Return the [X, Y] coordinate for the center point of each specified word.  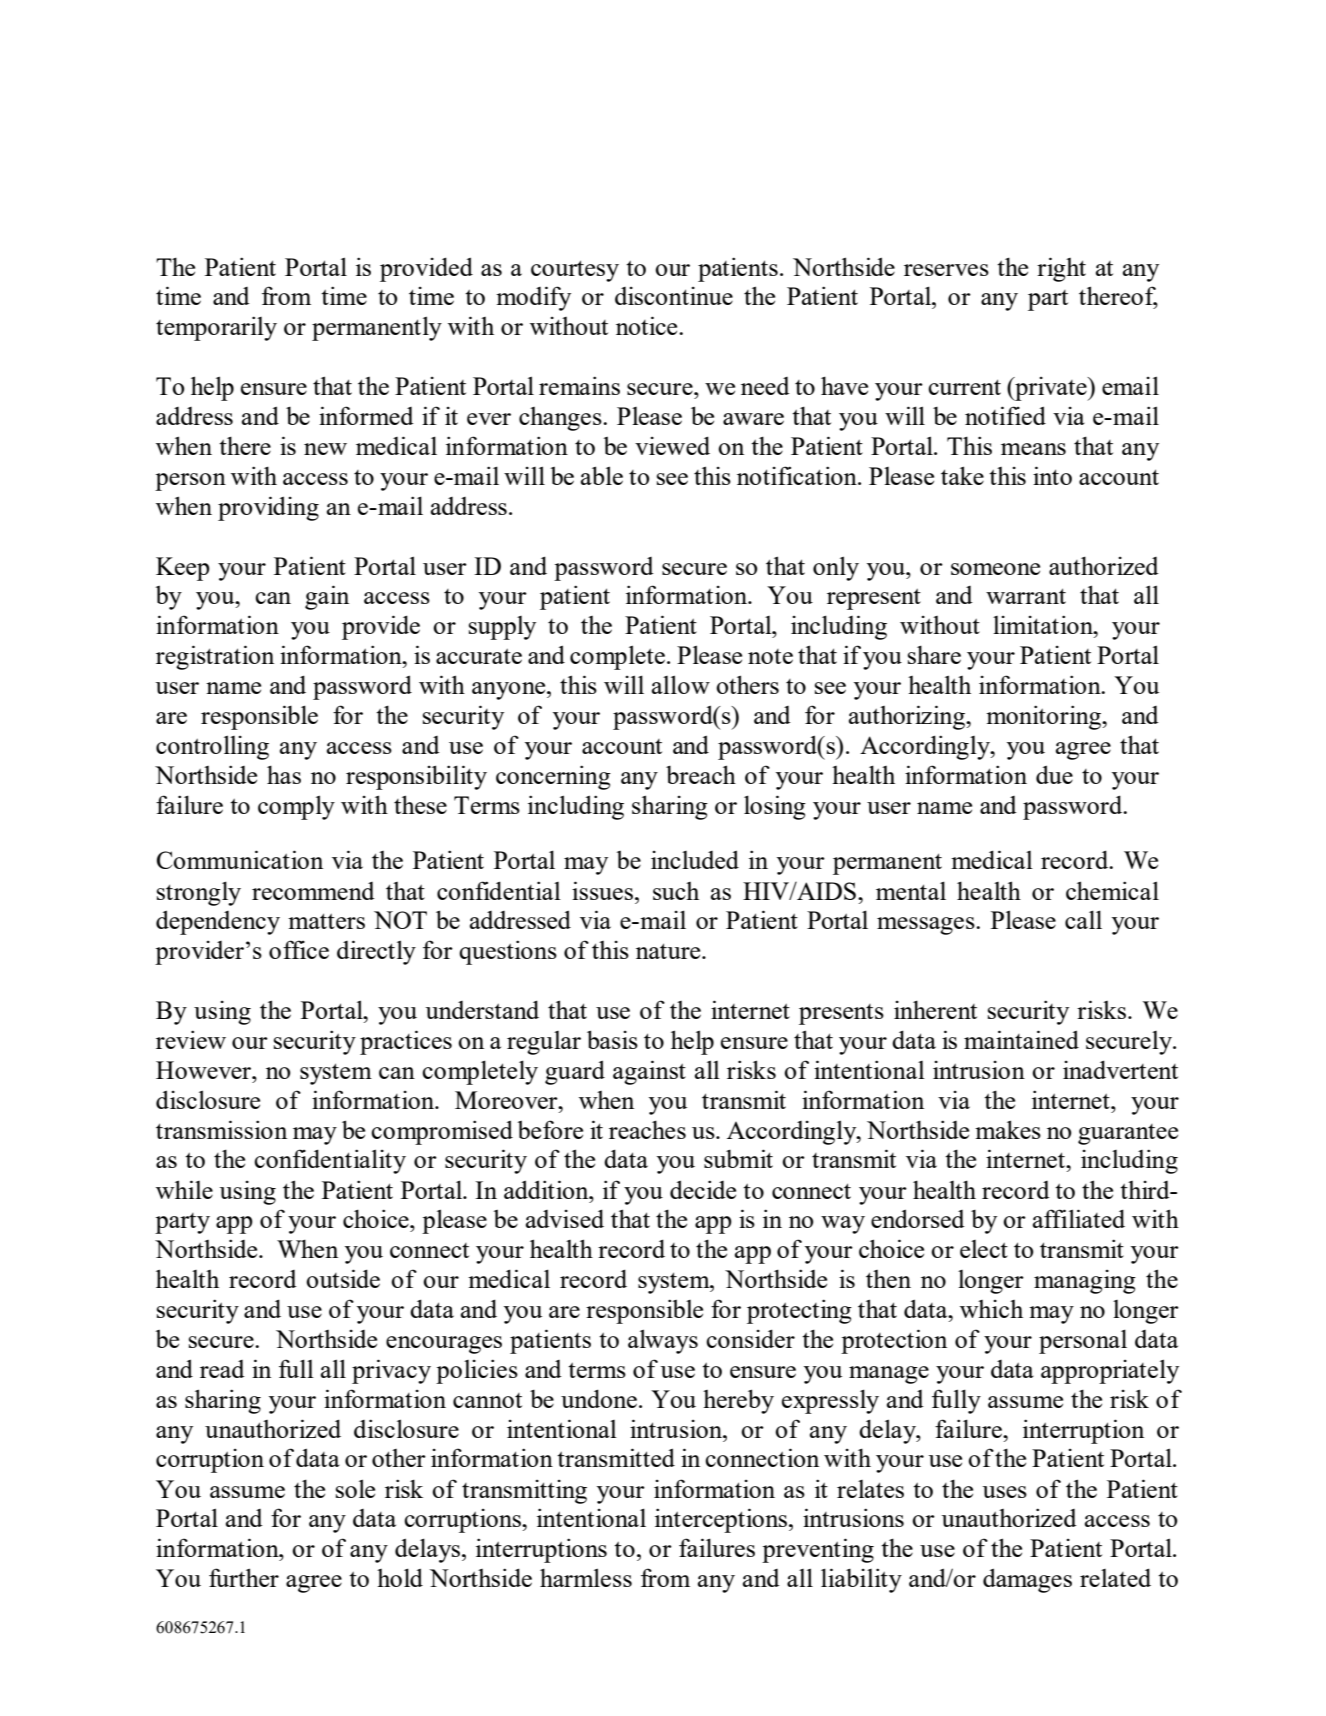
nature [669, 951]
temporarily [216, 328]
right [1061, 269]
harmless [586, 1577]
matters [326, 921]
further [244, 1577]
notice [648, 325]
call [1083, 919]
